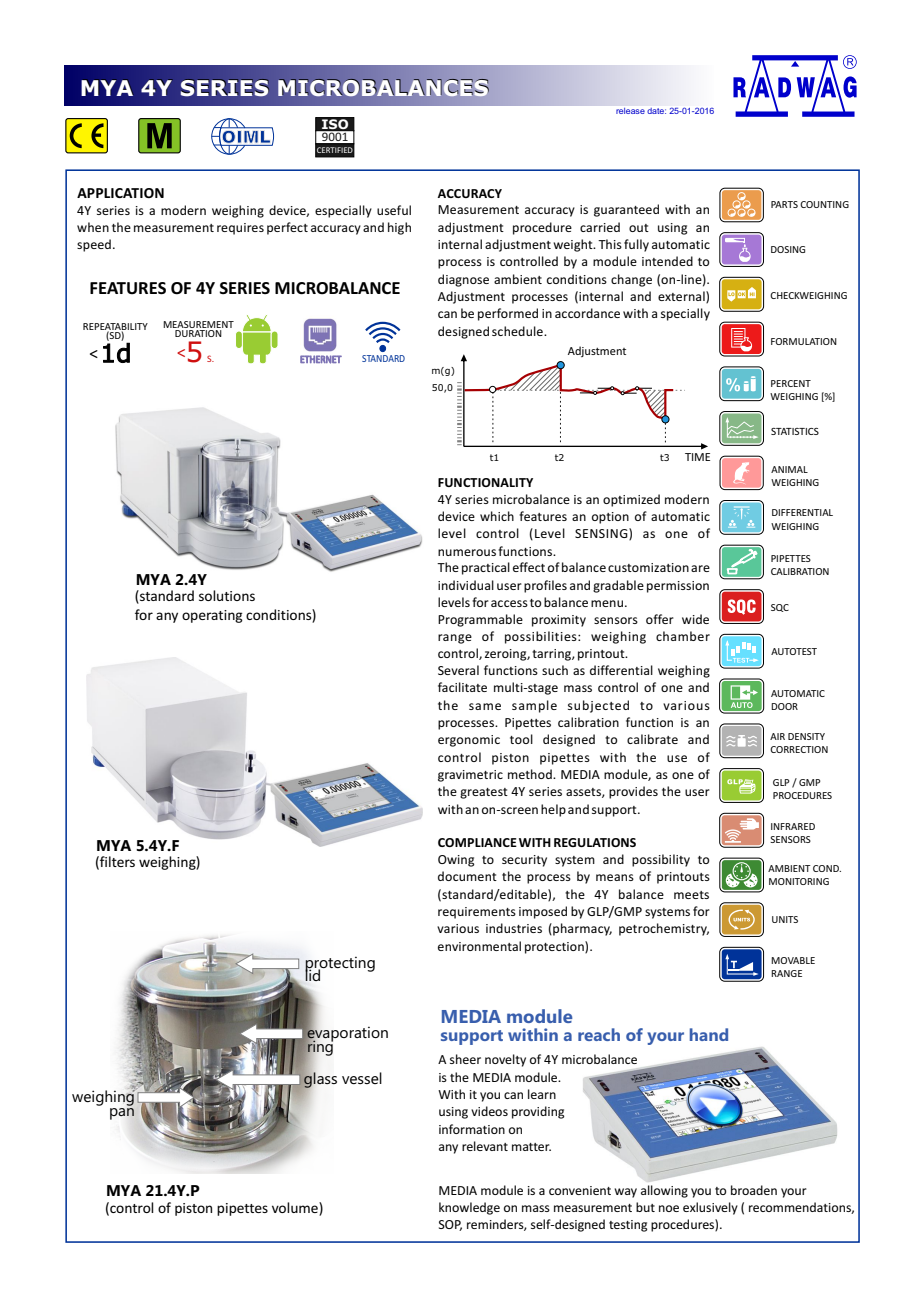  Describe the element at coordinates (394, 210) in the screenshot. I see `useful` at that location.
